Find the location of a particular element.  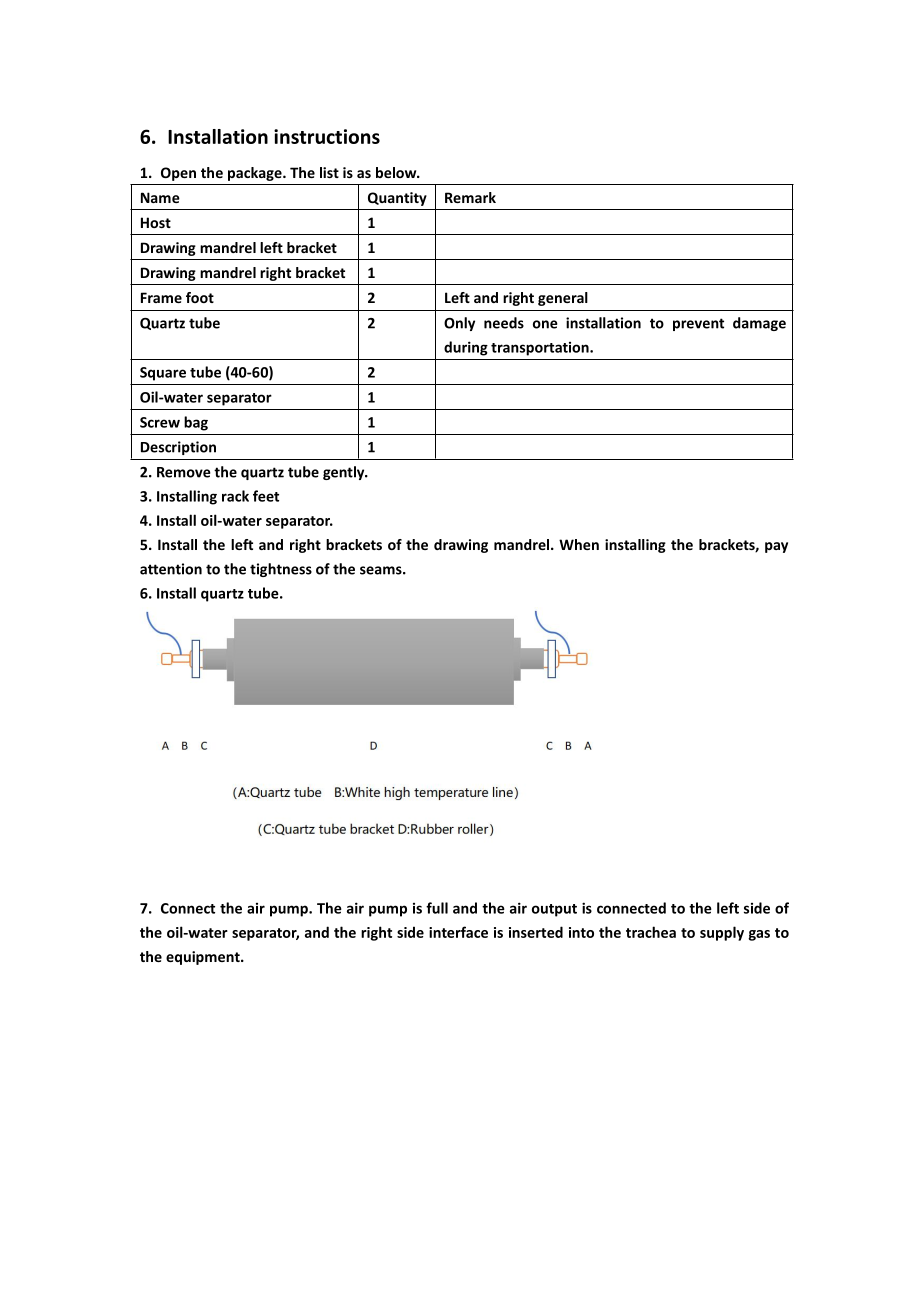

interface is located at coordinates (458, 932).
